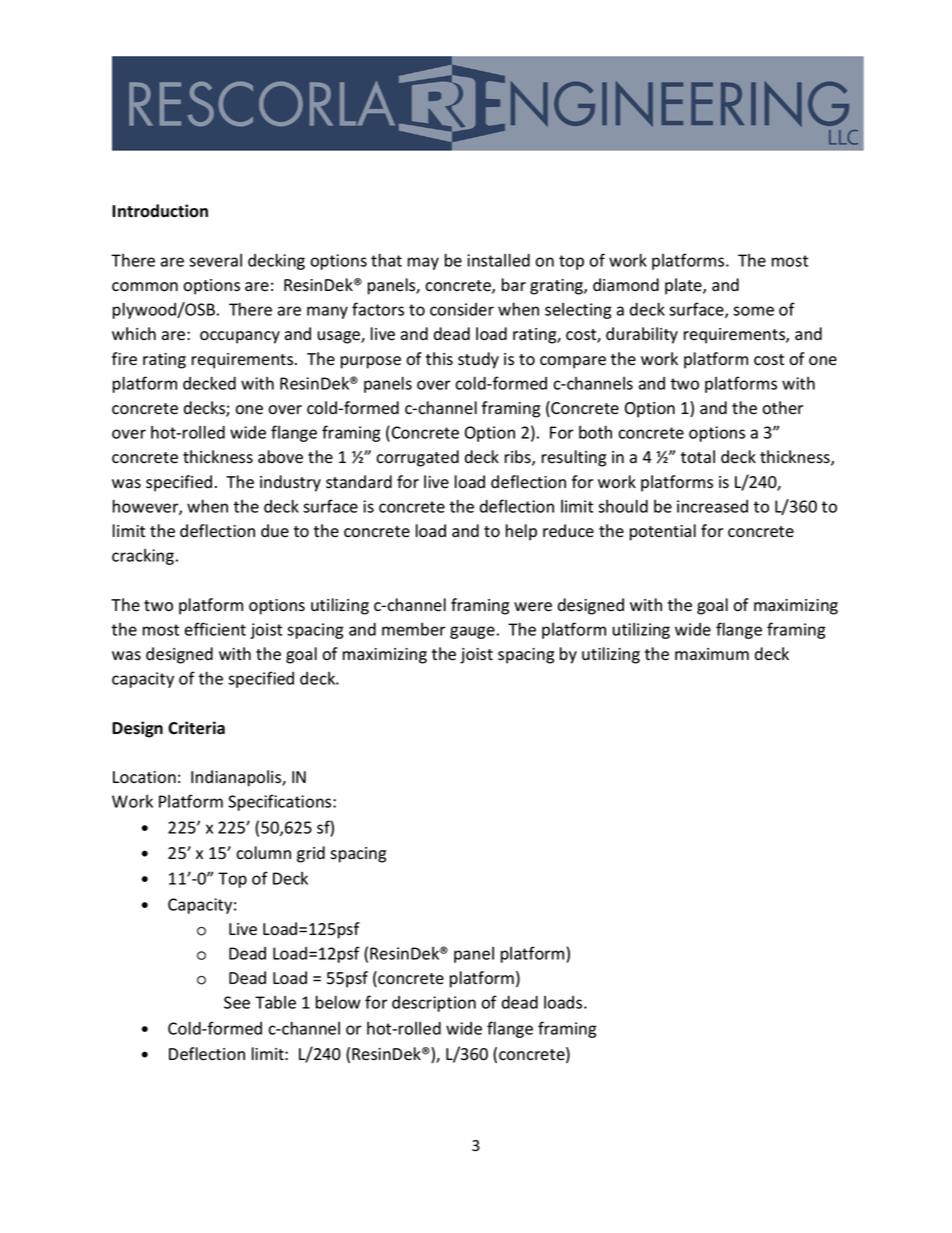 Image resolution: width=952 pixels, height=1233 pixels. I want to click on description, so click(434, 1004).
